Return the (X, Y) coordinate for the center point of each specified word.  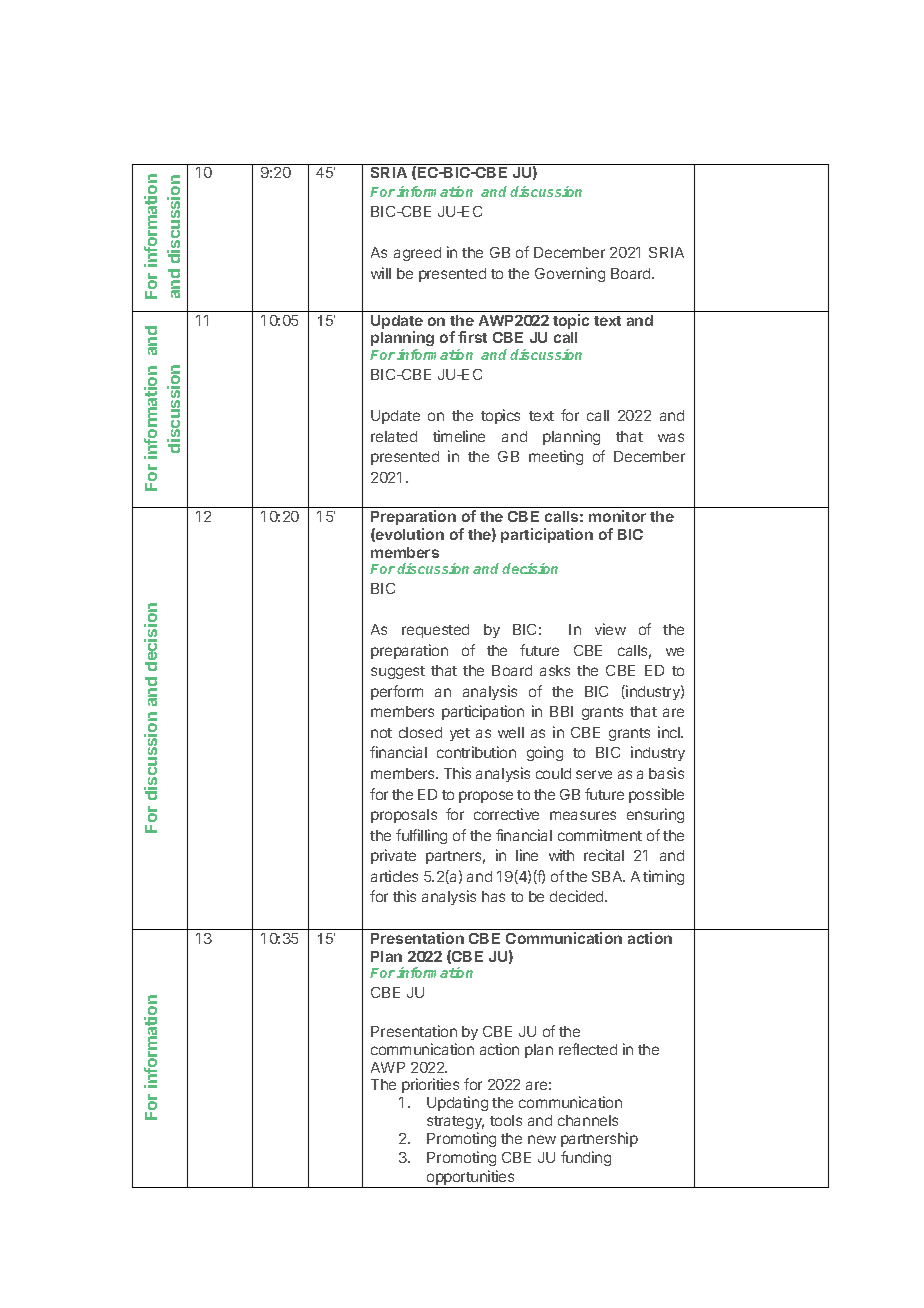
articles (394, 876)
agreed (417, 254)
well (511, 732)
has (493, 896)
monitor (617, 516)
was (671, 437)
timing (663, 877)
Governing (570, 274)
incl (670, 732)
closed (420, 732)
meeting (556, 457)
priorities (430, 1085)
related (394, 436)
